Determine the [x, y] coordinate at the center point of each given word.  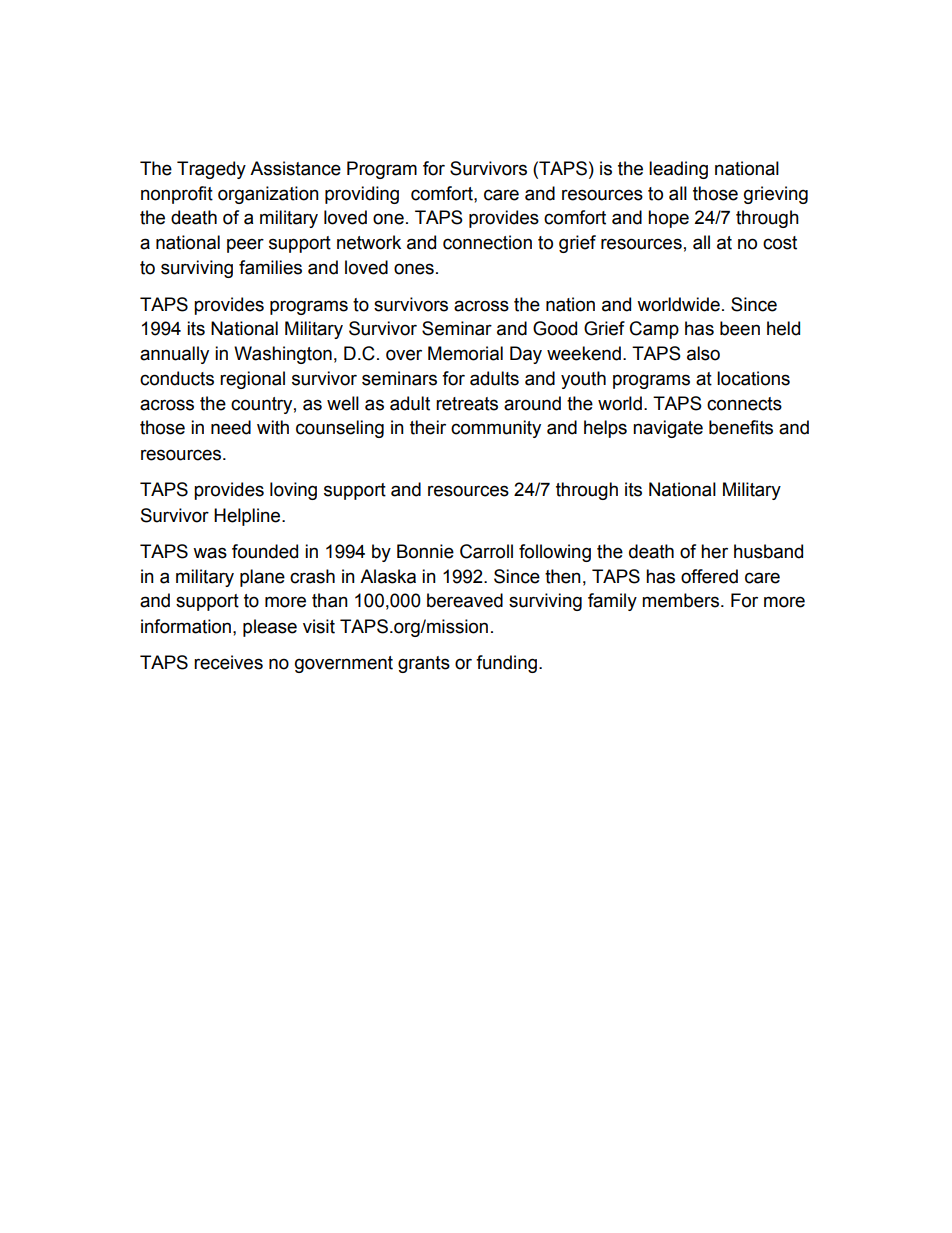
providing [362, 195]
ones [414, 269]
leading [678, 170]
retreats [467, 404]
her [714, 551]
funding [506, 664]
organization [268, 195]
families [270, 267]
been [740, 328]
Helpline [248, 517]
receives [228, 662]
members [680, 600]
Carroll [486, 551]
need [231, 427]
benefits [741, 427]
